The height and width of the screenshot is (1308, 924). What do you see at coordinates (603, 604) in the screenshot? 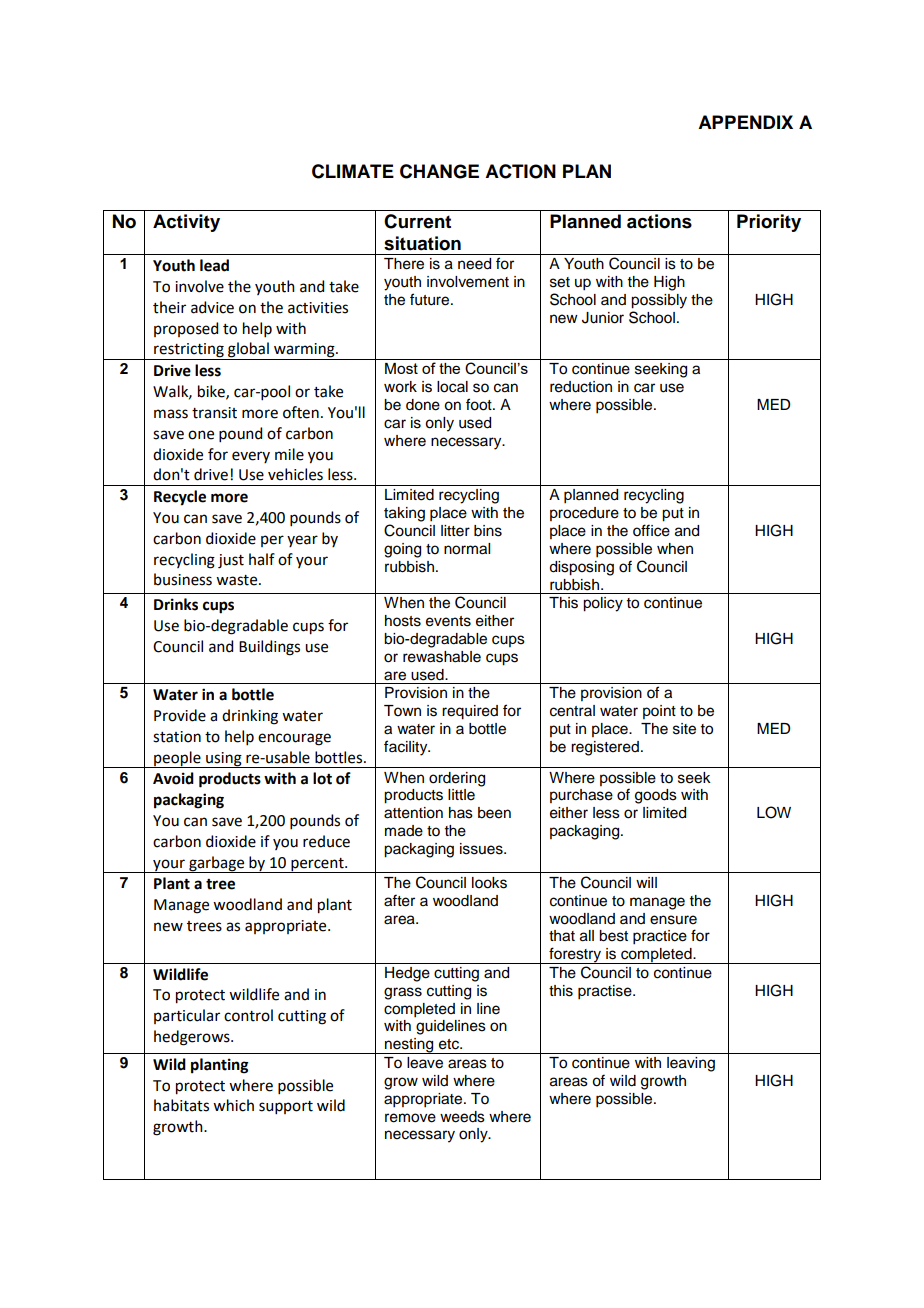
I see `policy` at bounding box center [603, 604].
